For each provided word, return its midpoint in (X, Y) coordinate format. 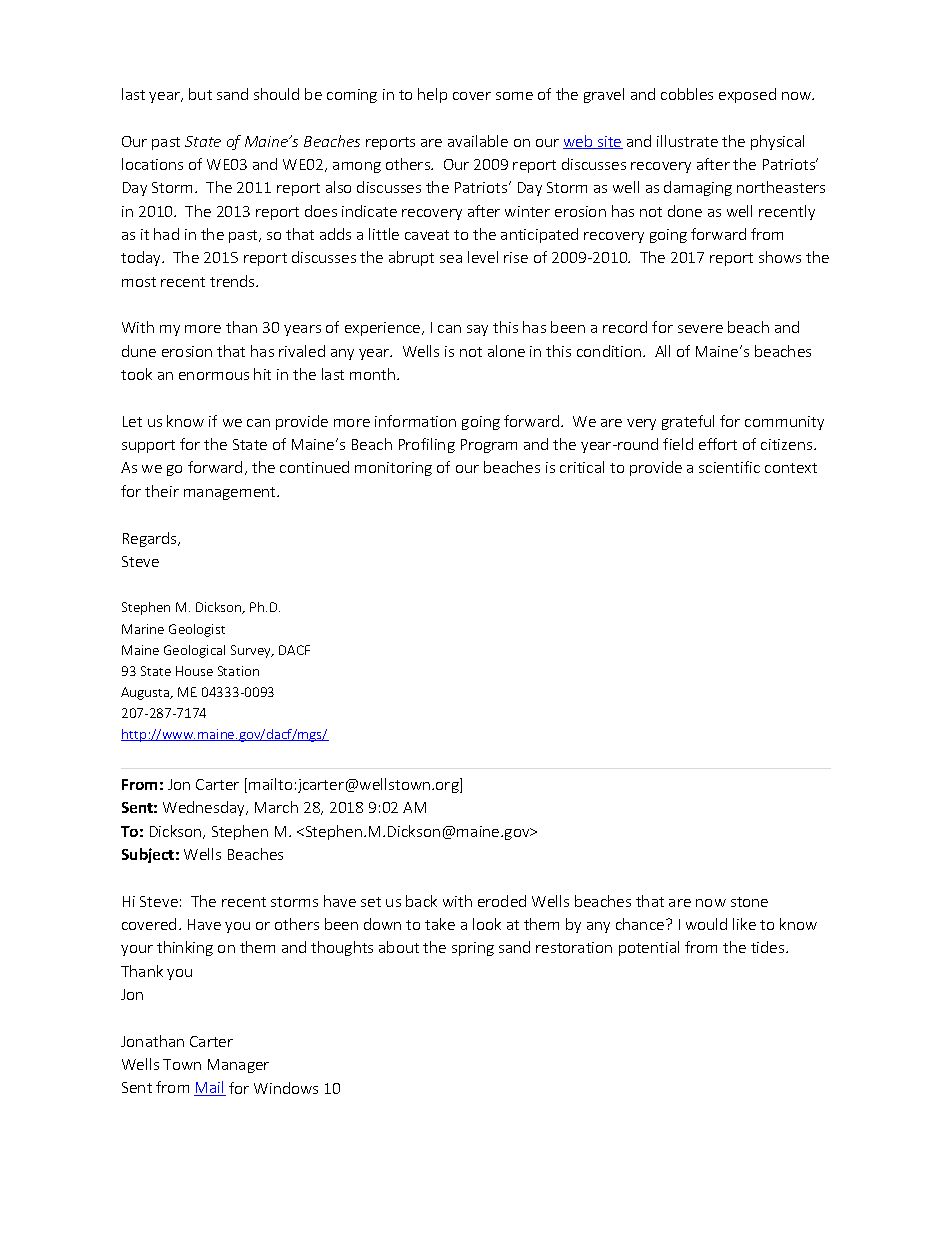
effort (718, 444)
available (478, 141)
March (276, 807)
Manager (238, 1066)
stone (749, 902)
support (148, 446)
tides (769, 947)
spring (473, 949)
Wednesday (205, 808)
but (200, 94)
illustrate (687, 141)
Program (489, 446)
